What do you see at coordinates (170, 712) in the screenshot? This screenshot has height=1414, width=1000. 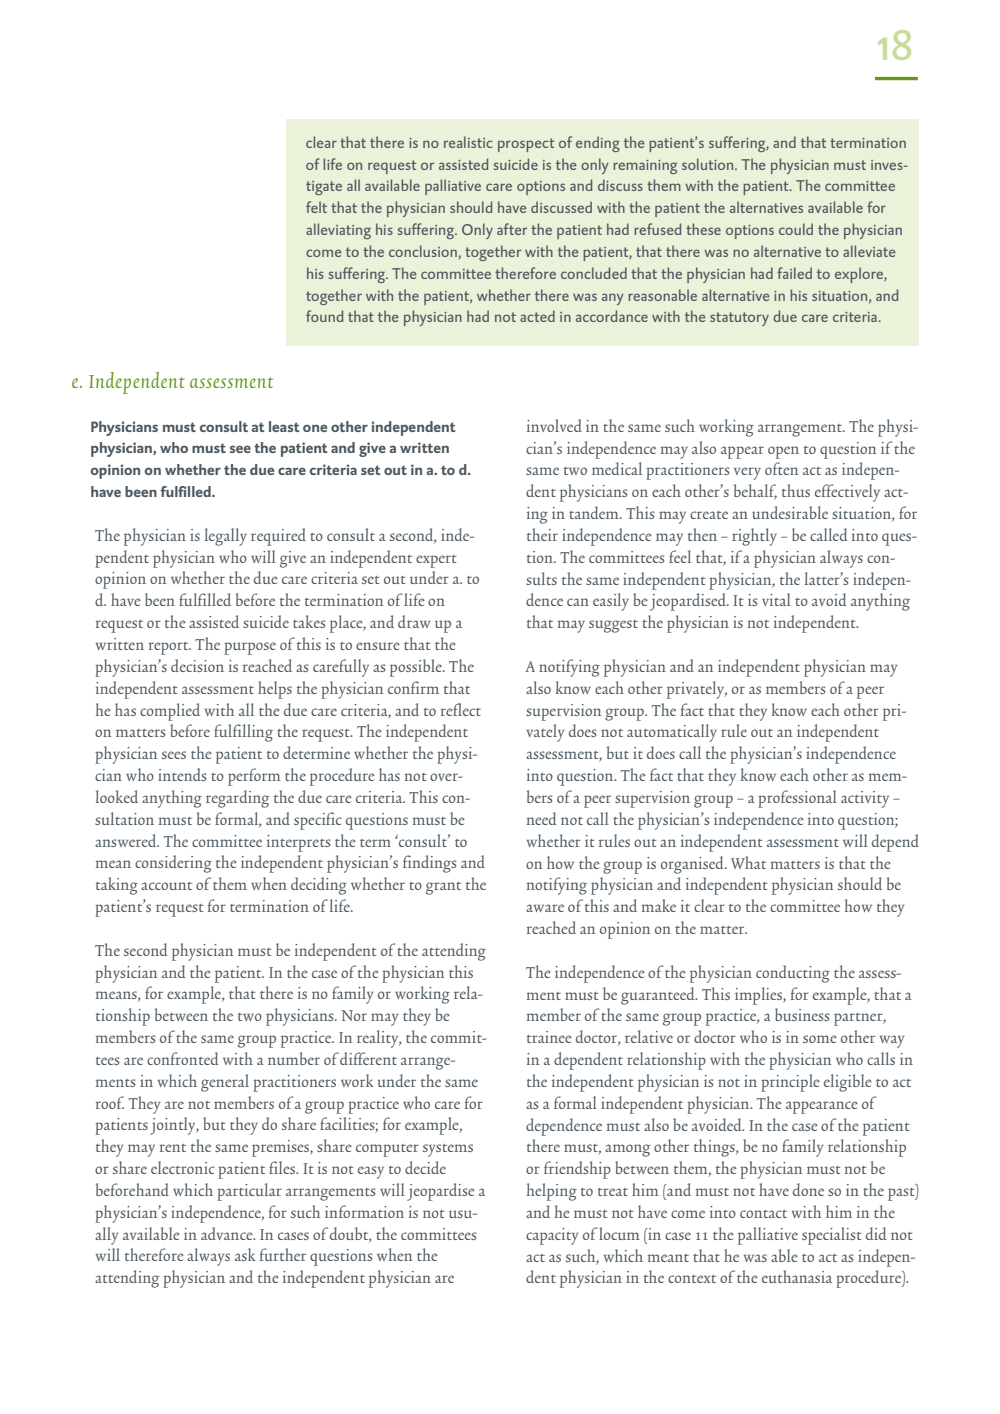 I see `complied` at bounding box center [170, 712].
